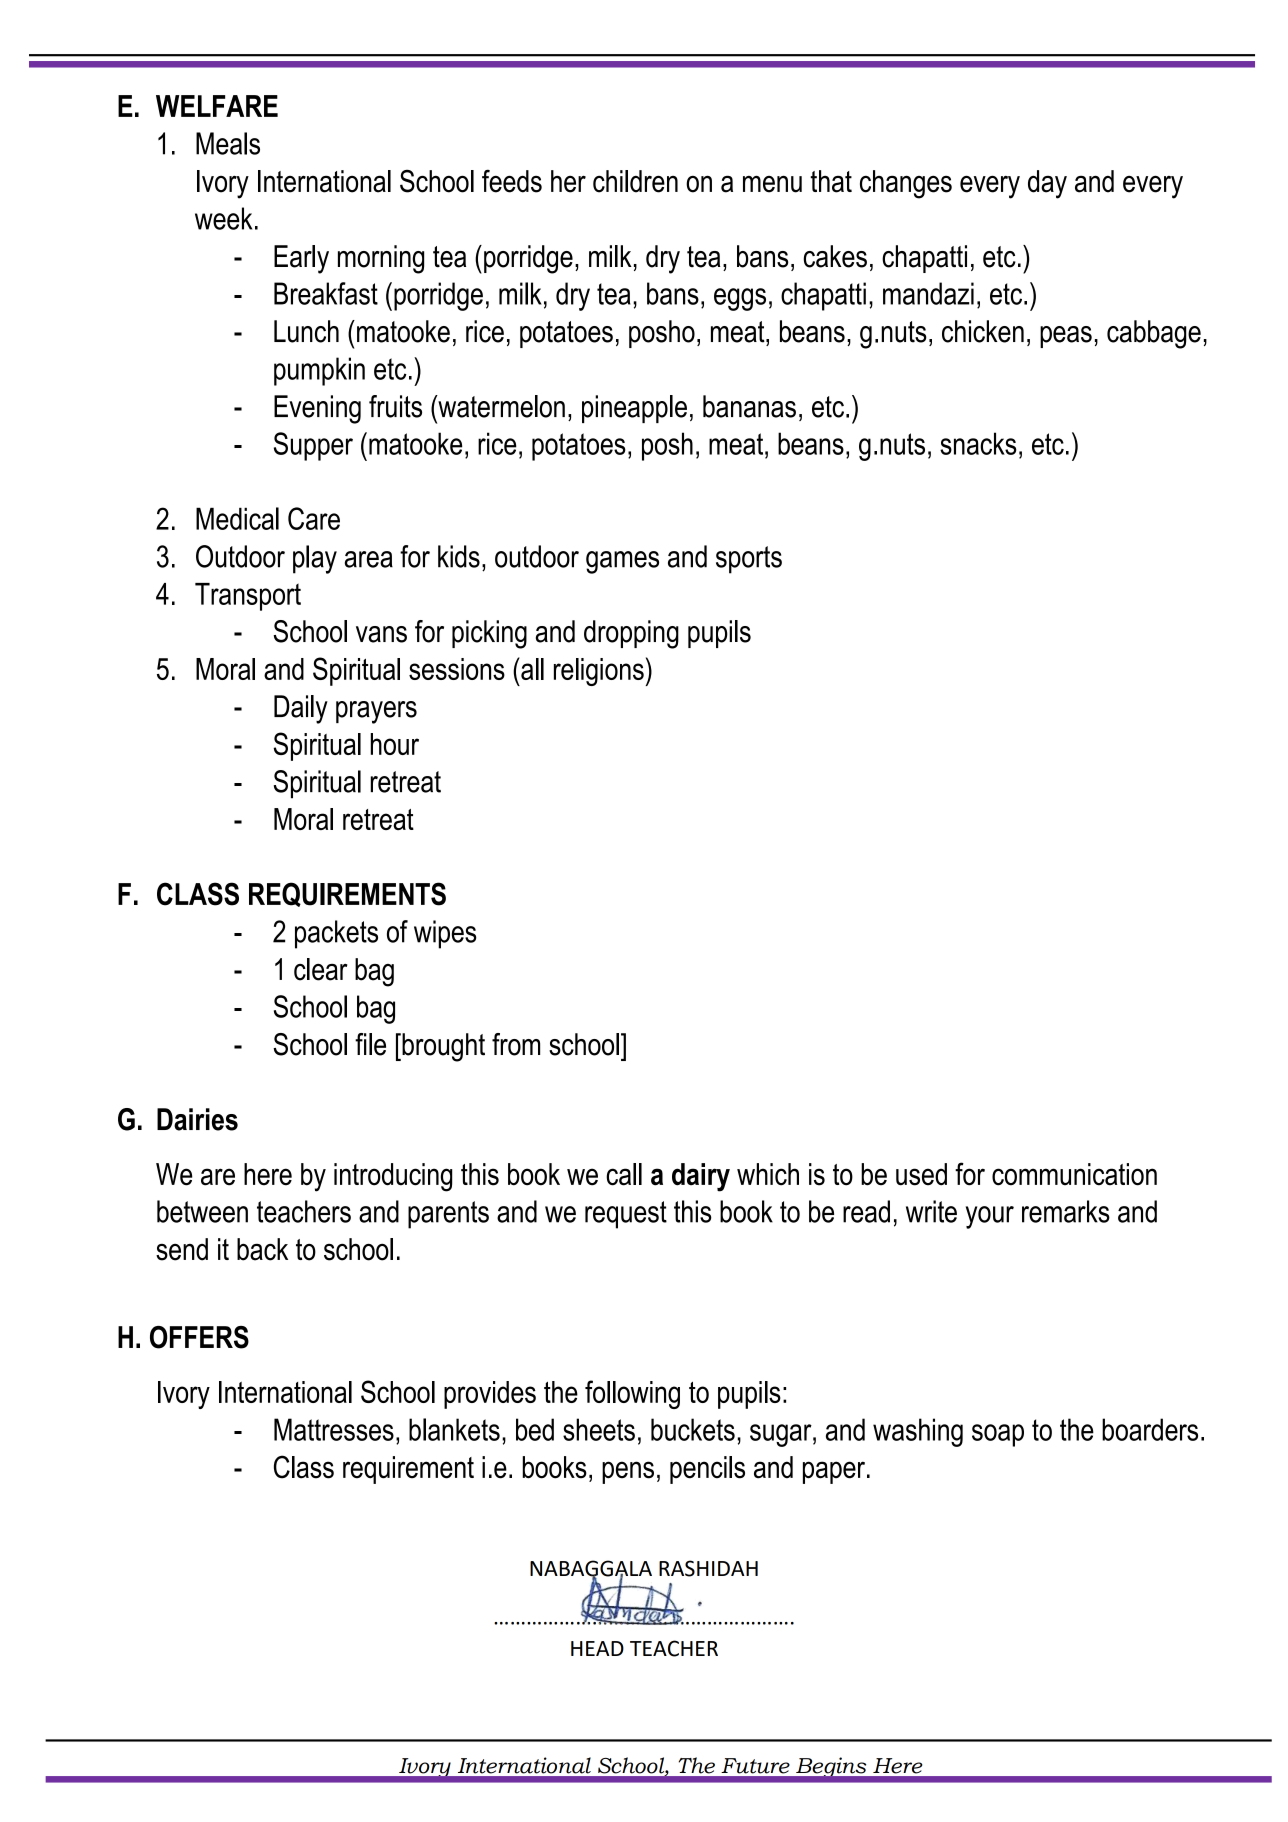  I want to click on communication, so click(1074, 1174).
